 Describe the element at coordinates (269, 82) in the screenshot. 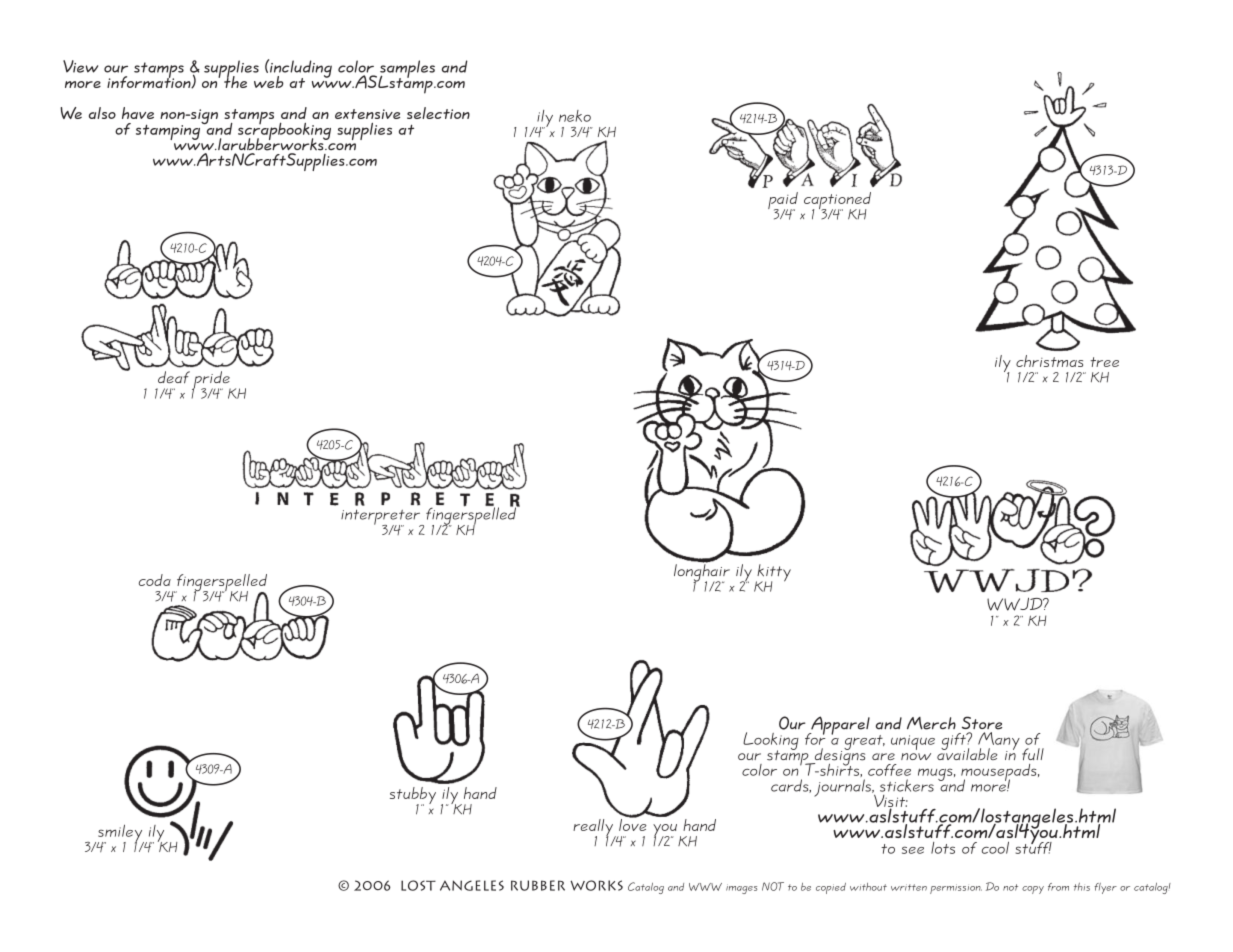

I see `web` at that location.
